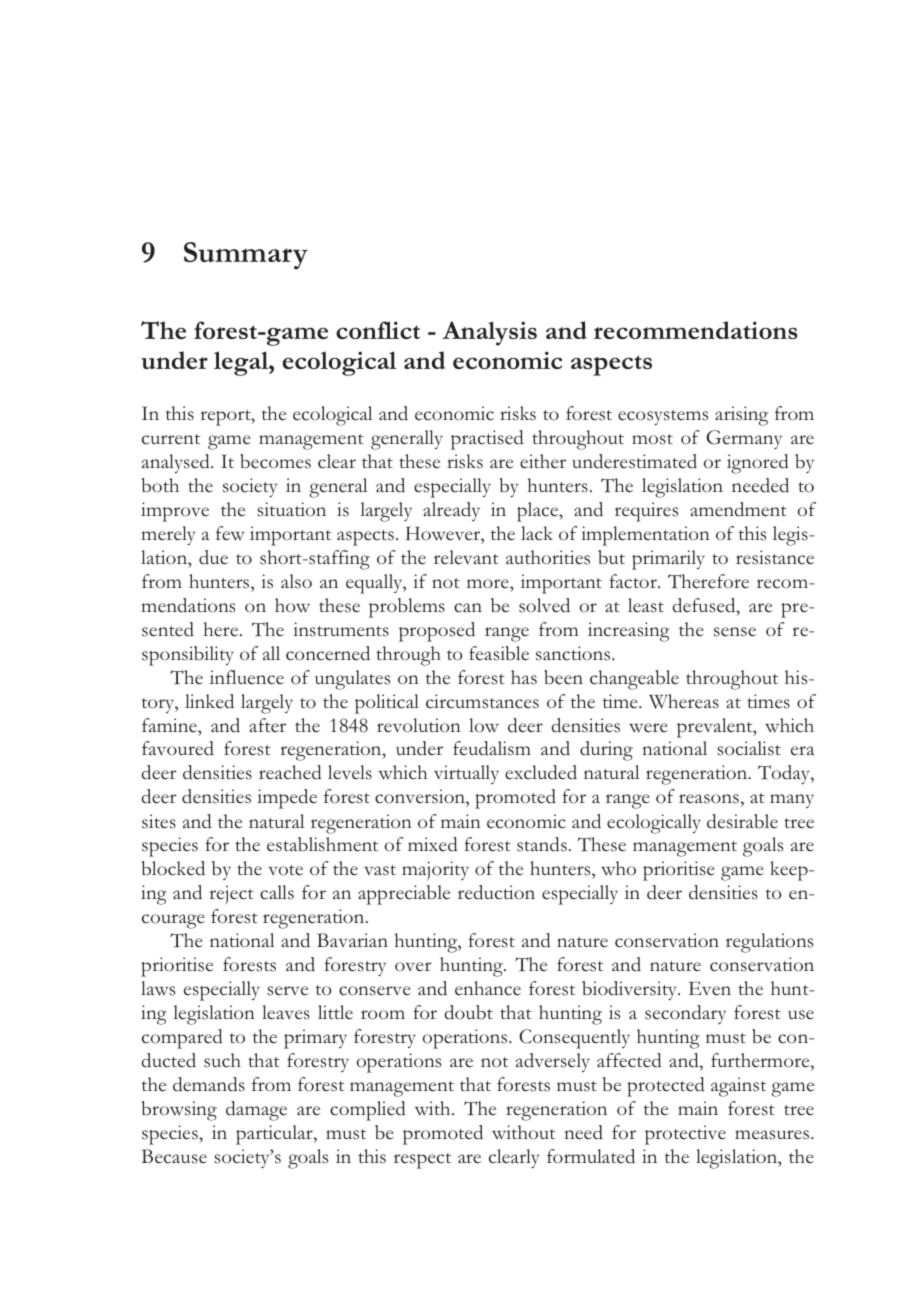 This document has width=924, height=1308. Describe the element at coordinates (433, 844) in the document. I see `mixed` at that location.
